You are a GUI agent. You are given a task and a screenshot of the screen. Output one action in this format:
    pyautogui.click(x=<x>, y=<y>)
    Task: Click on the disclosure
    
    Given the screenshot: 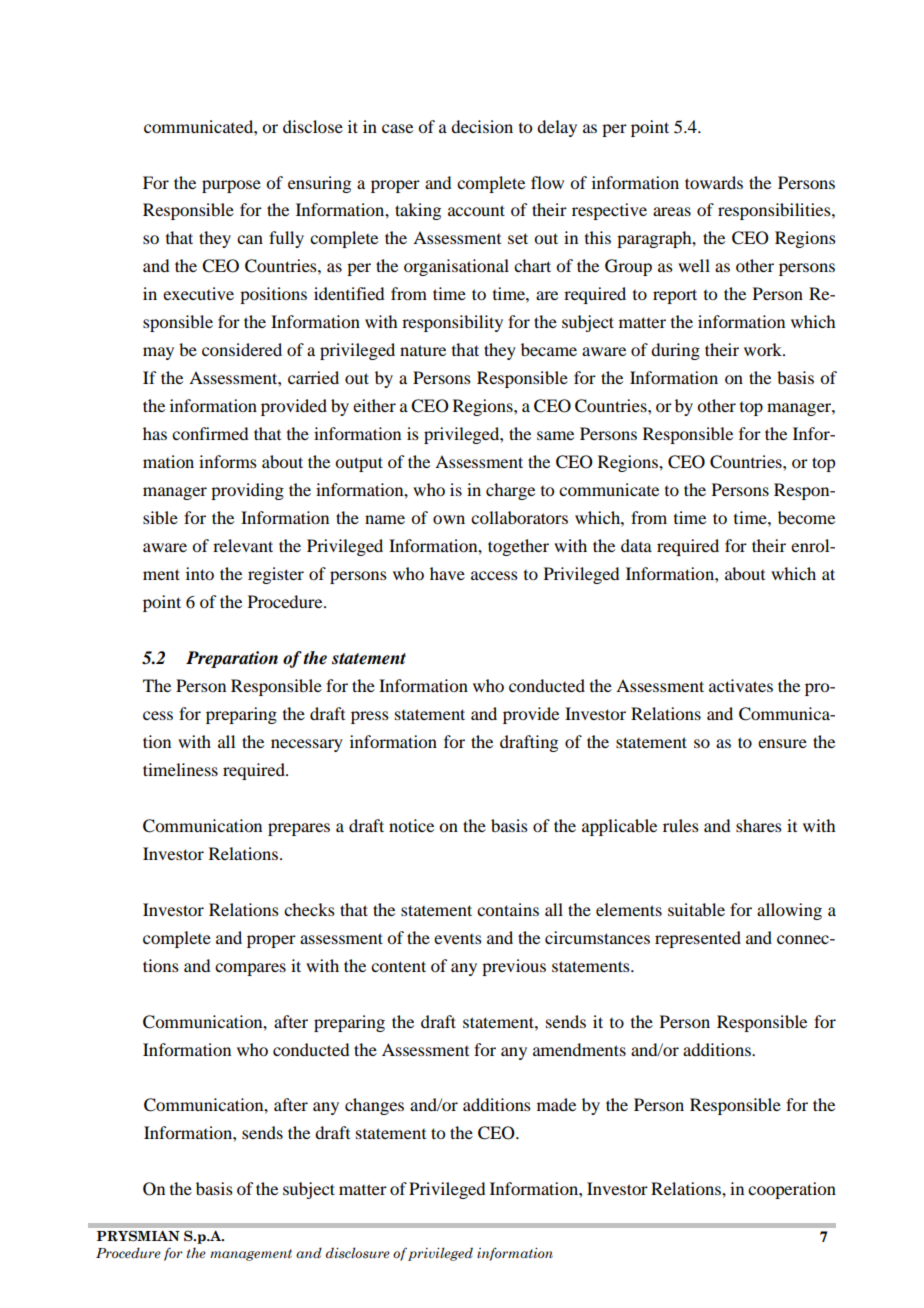 What is the action you would take?
    pyautogui.click(x=358, y=1253)
